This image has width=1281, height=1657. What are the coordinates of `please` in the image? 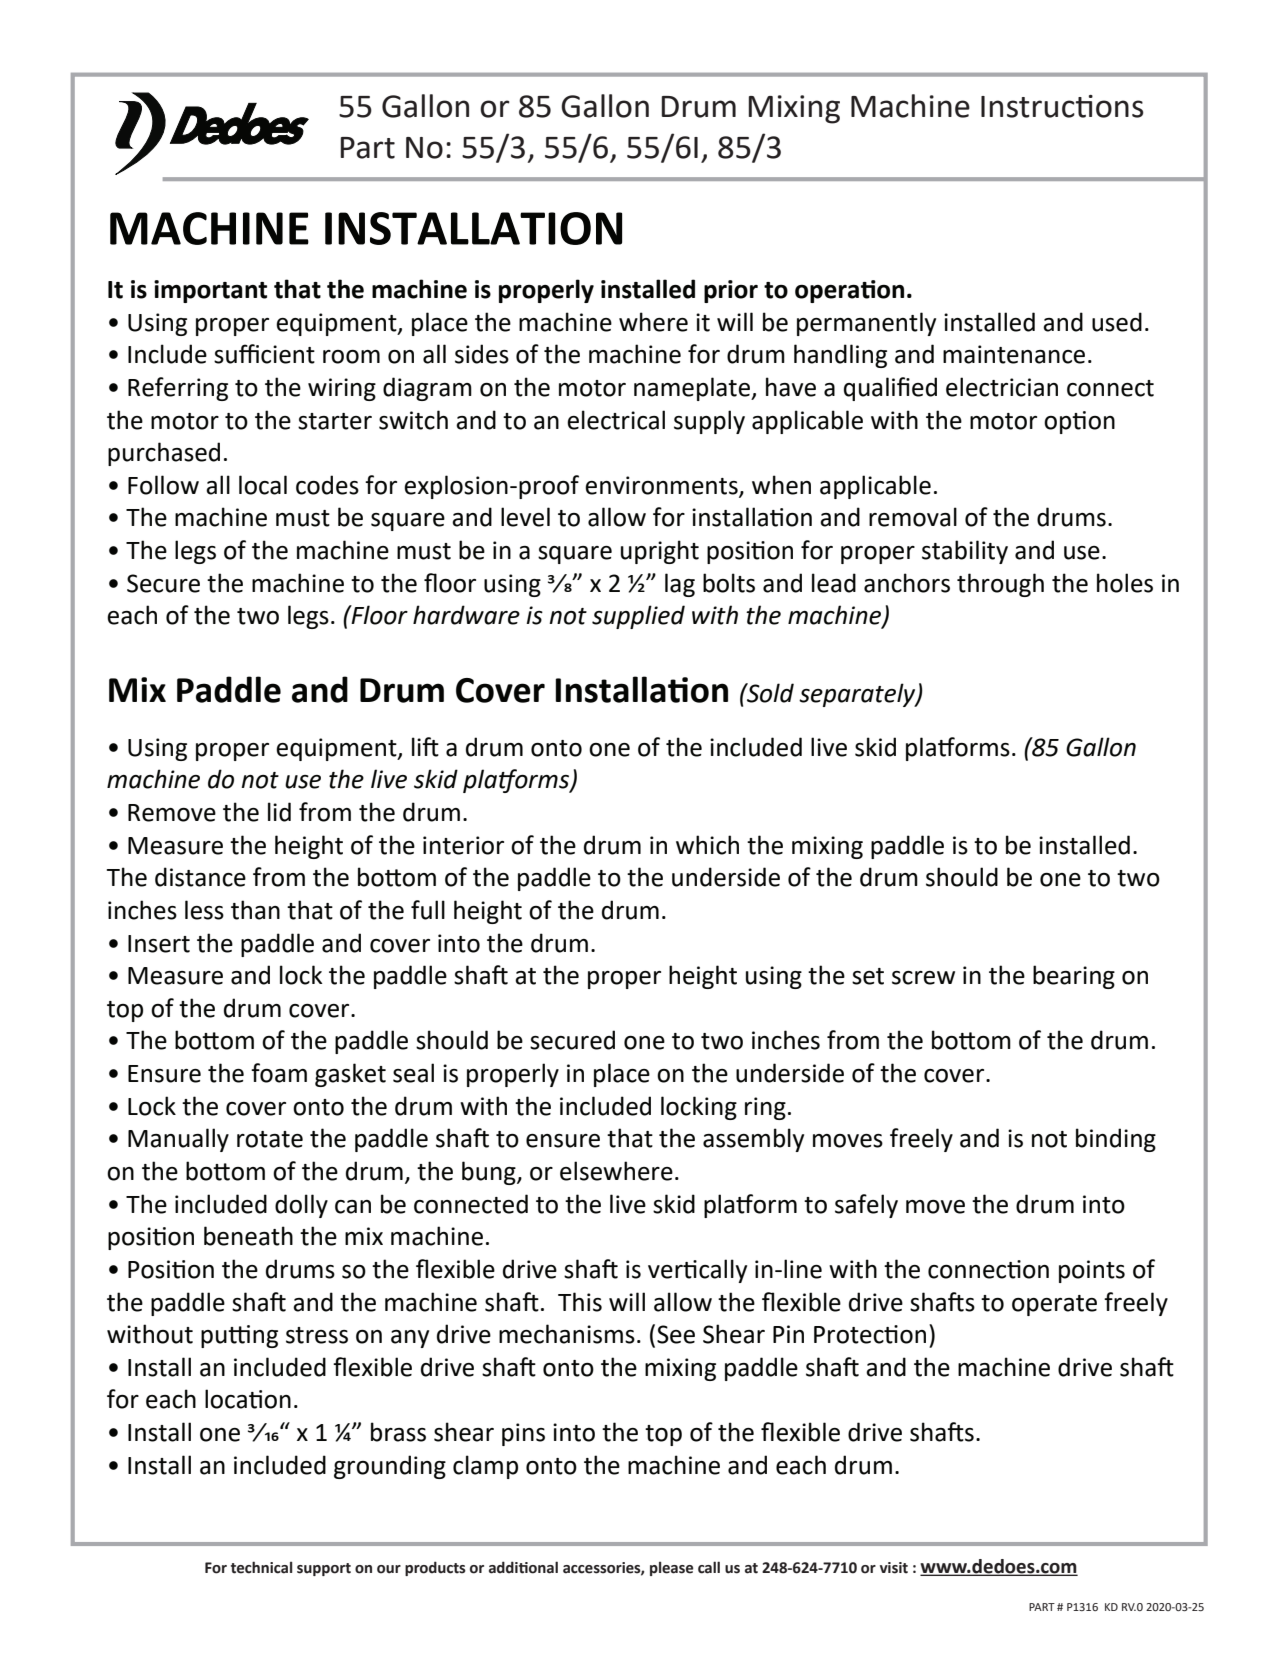 It's located at (671, 1568).
